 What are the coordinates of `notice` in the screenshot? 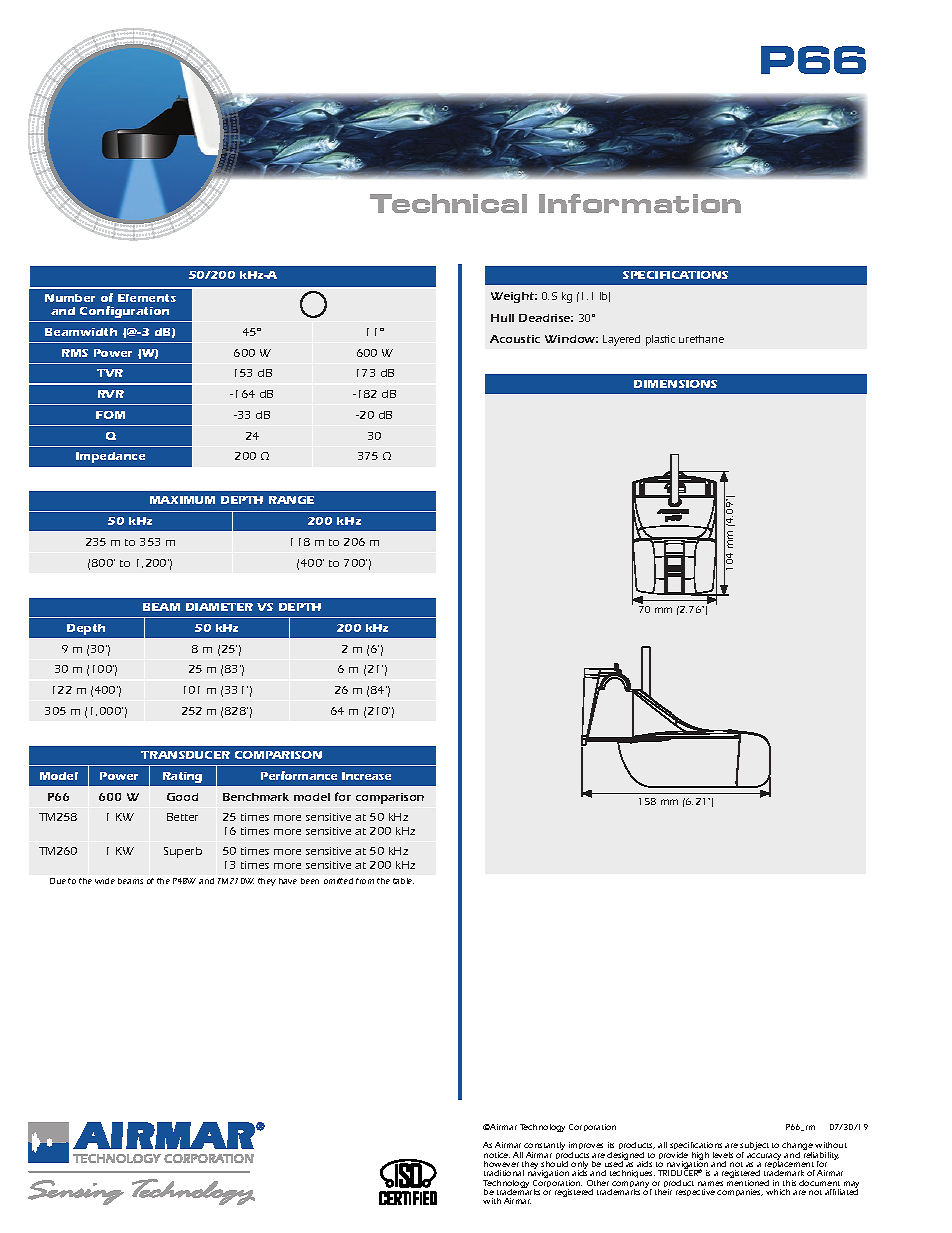 It's located at (497, 1155).
